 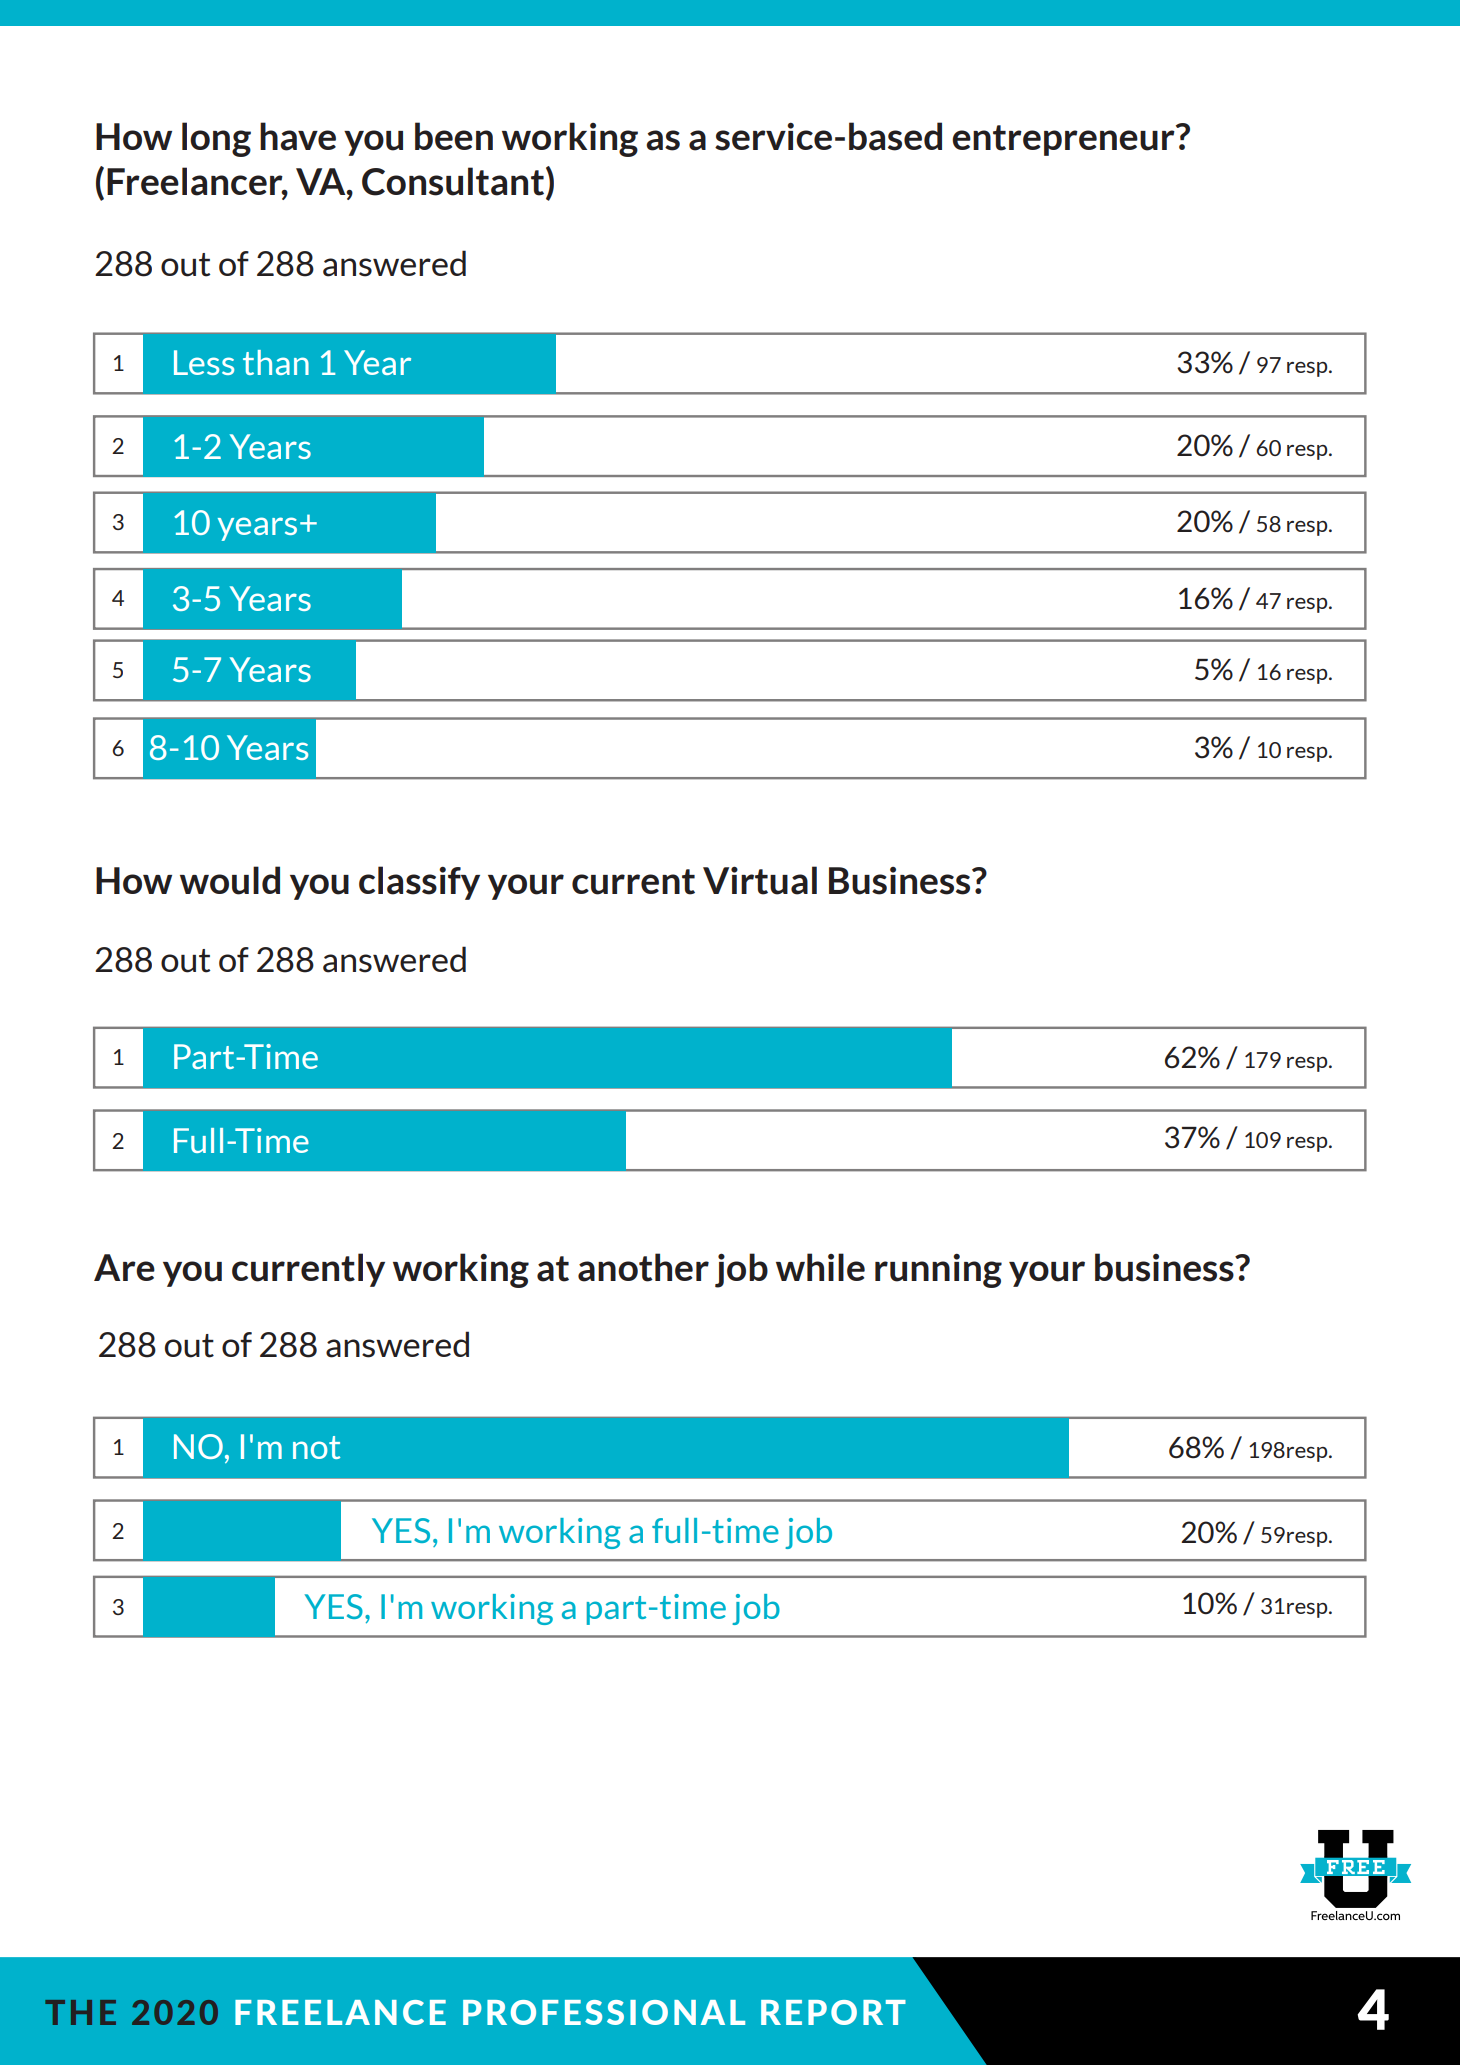 What do you see at coordinates (643, 1267) in the image?
I see `another` at bounding box center [643, 1267].
